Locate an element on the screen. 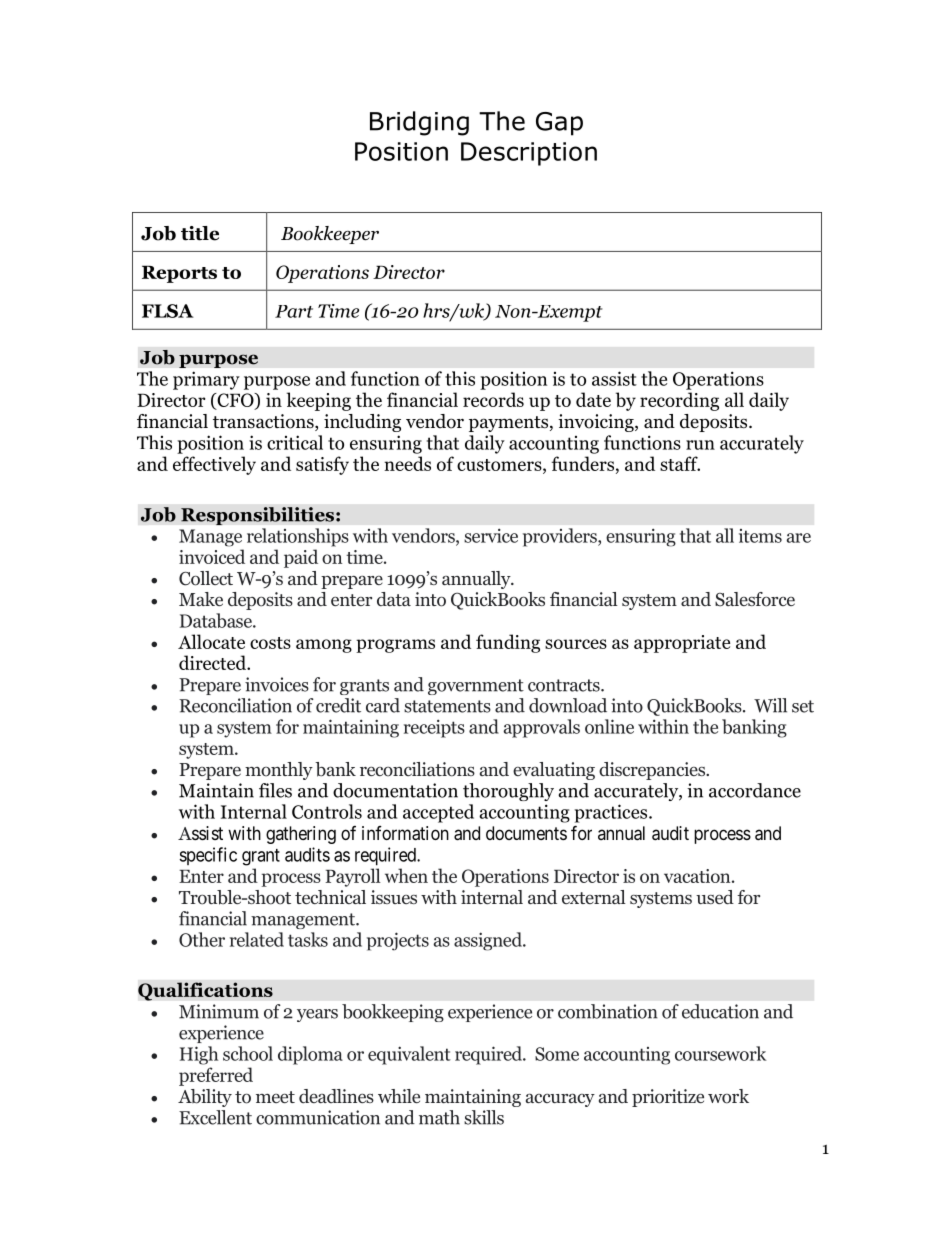 This screenshot has height=1233, width=952. recording is located at coordinates (679, 401).
